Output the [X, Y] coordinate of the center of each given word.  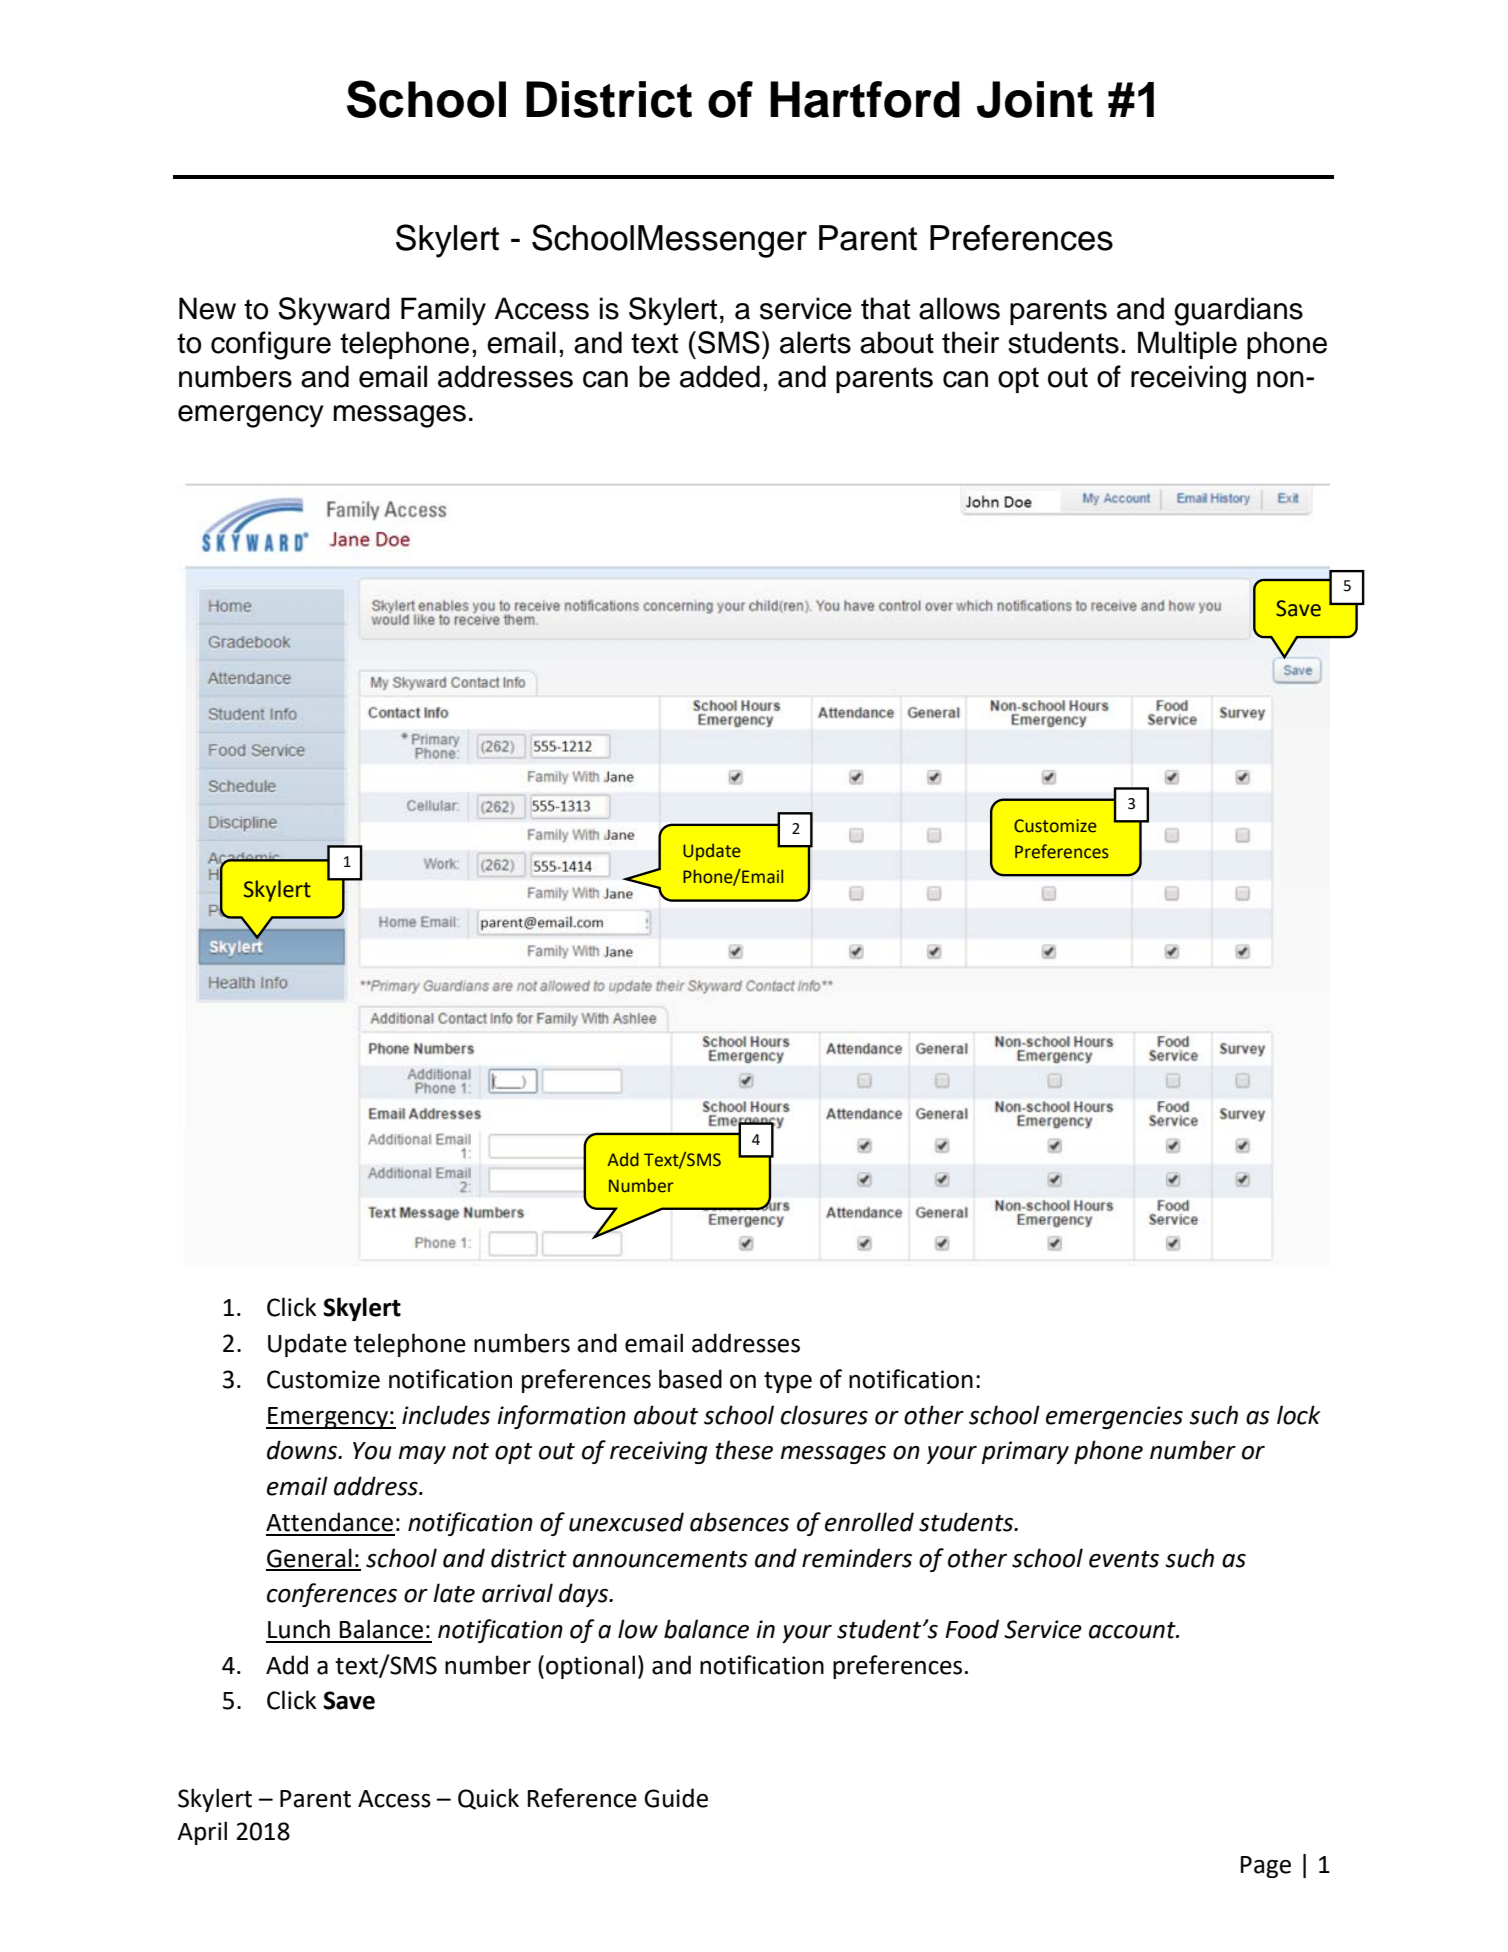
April [202, 1833]
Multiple [1187, 345]
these [744, 1450]
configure [271, 345]
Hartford [865, 99]
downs [303, 1450]
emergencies [1114, 1417]
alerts [815, 342]
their [970, 342]
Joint [1035, 99]
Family [443, 311]
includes [446, 1415]
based [690, 1379]
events [1124, 1559]
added [720, 376]
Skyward [334, 311]
